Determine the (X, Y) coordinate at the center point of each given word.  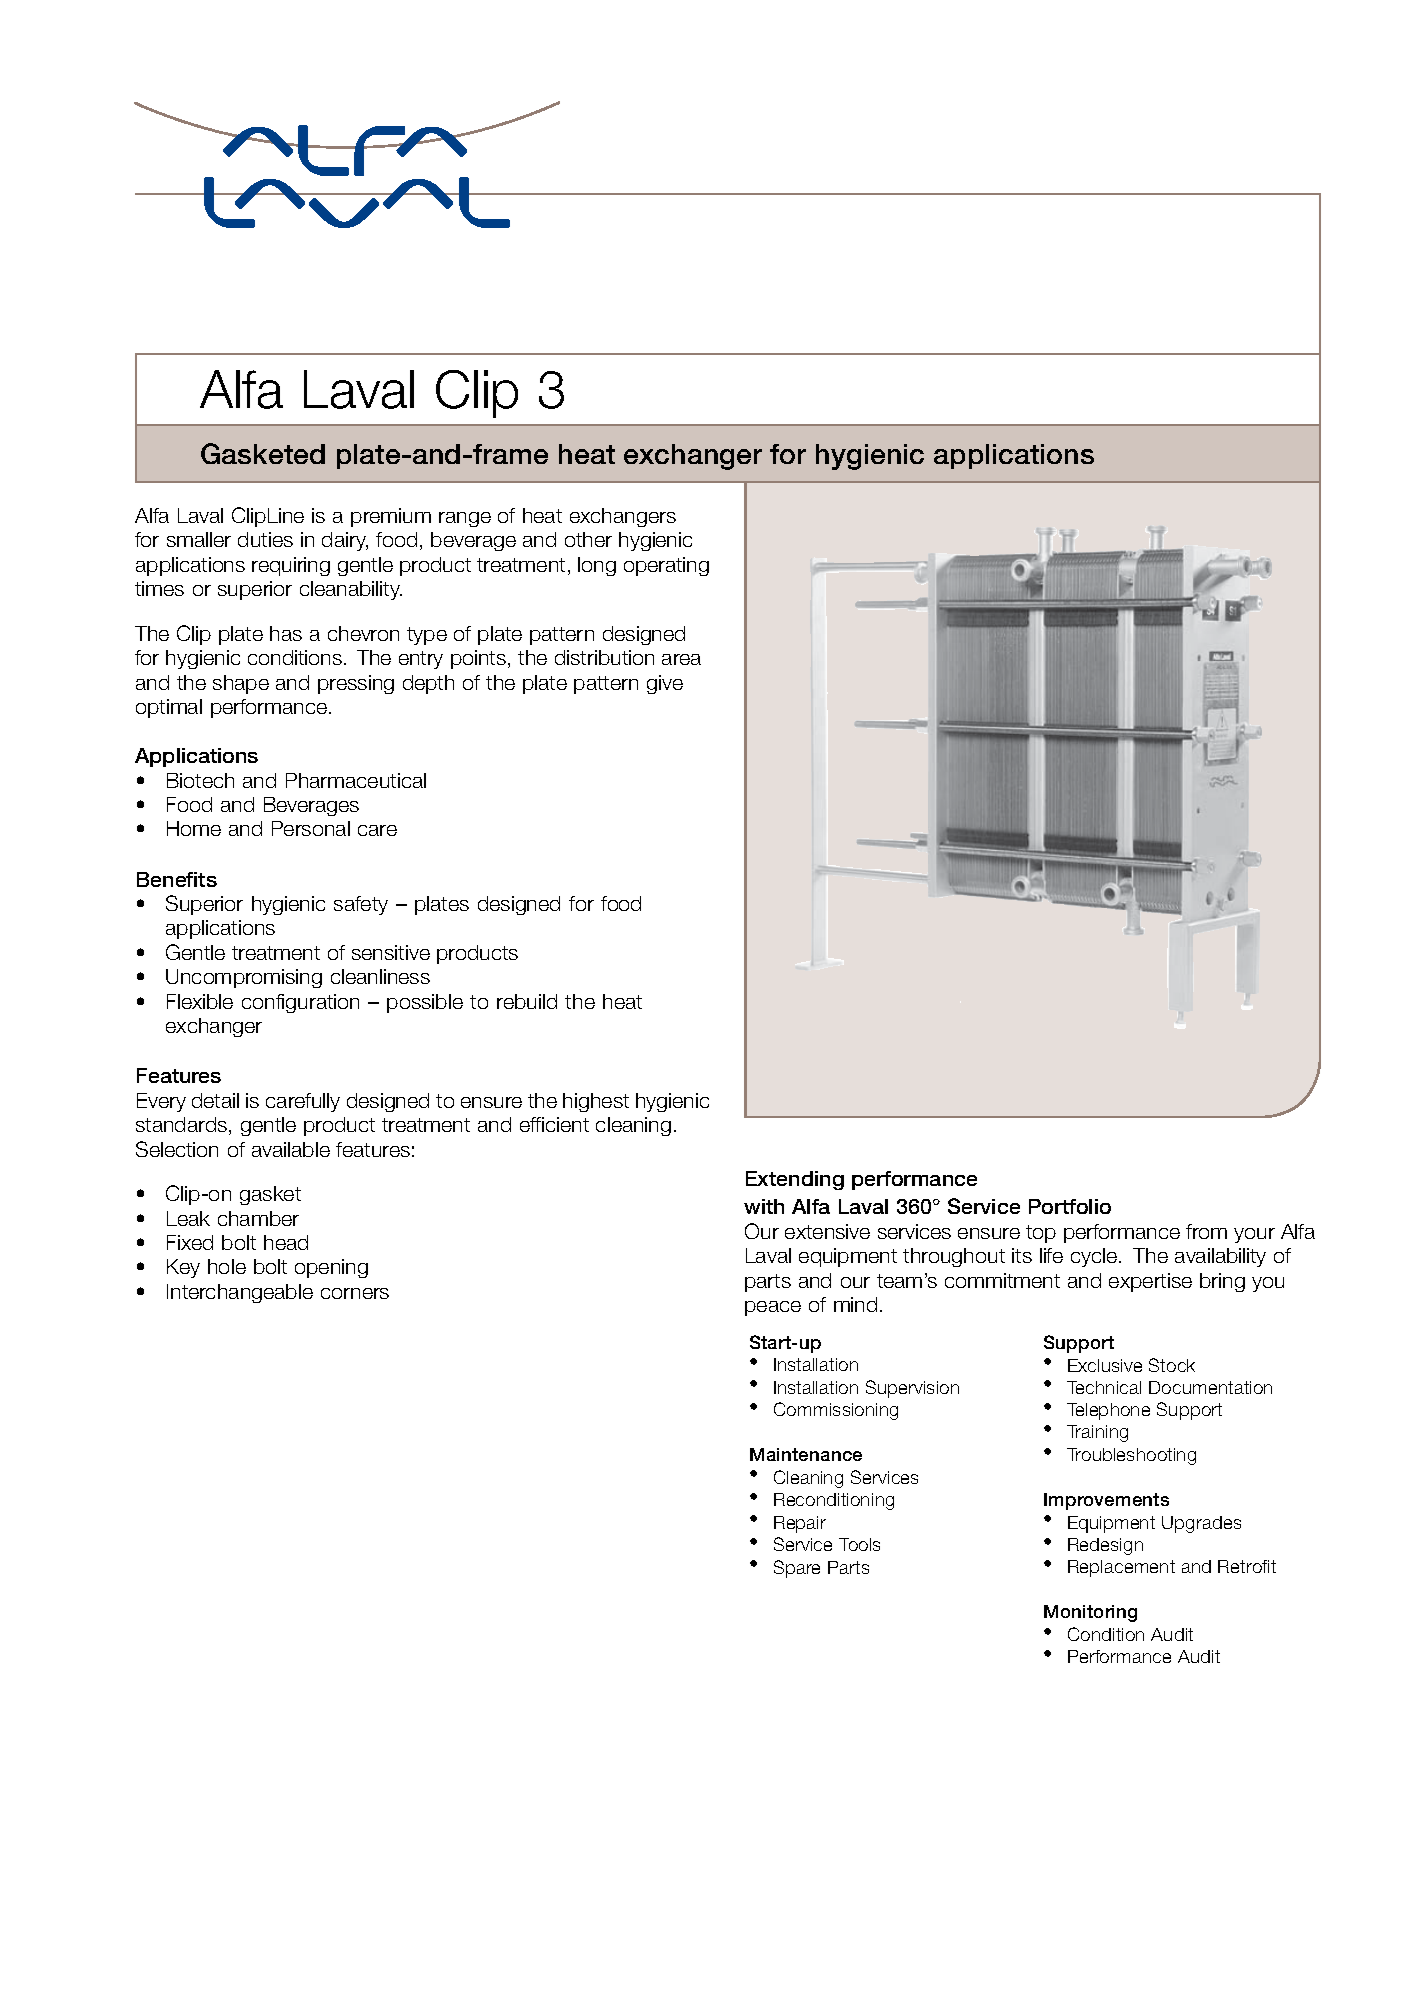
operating (666, 566)
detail (215, 1100)
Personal (311, 828)
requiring (291, 566)
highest (596, 1102)
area (681, 659)
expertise (1150, 1282)
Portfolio (1070, 1206)
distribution (604, 657)
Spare (797, 1569)
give (665, 684)
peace (773, 1308)
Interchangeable (240, 1293)
